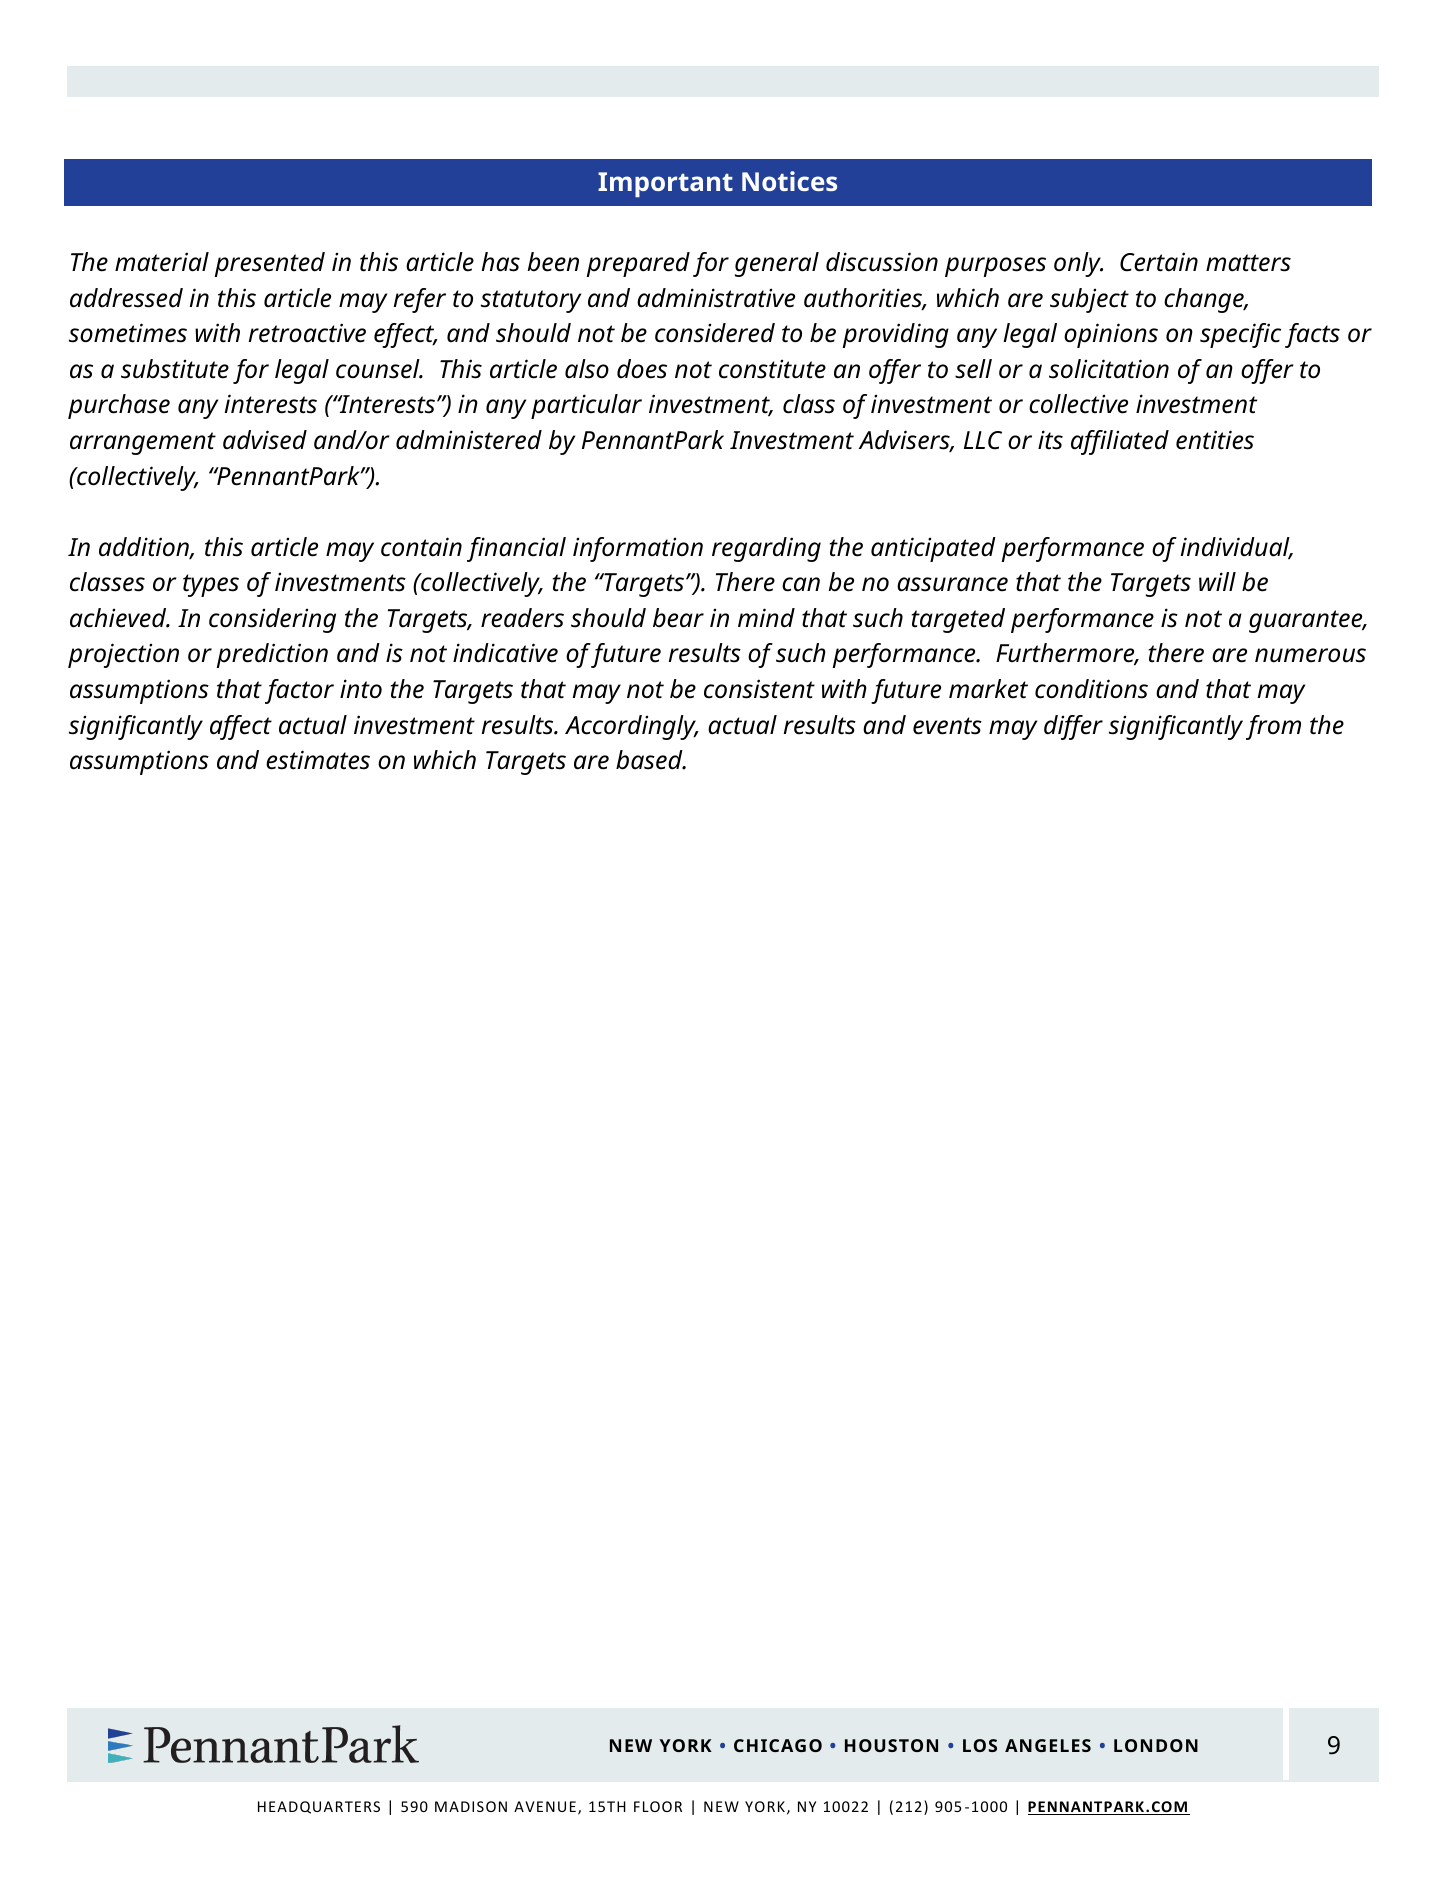 Image resolution: width=1451 pixels, height=1878 pixels. Describe the element at coordinates (1156, 1745) in the screenshot. I see `LONDON` at that location.
